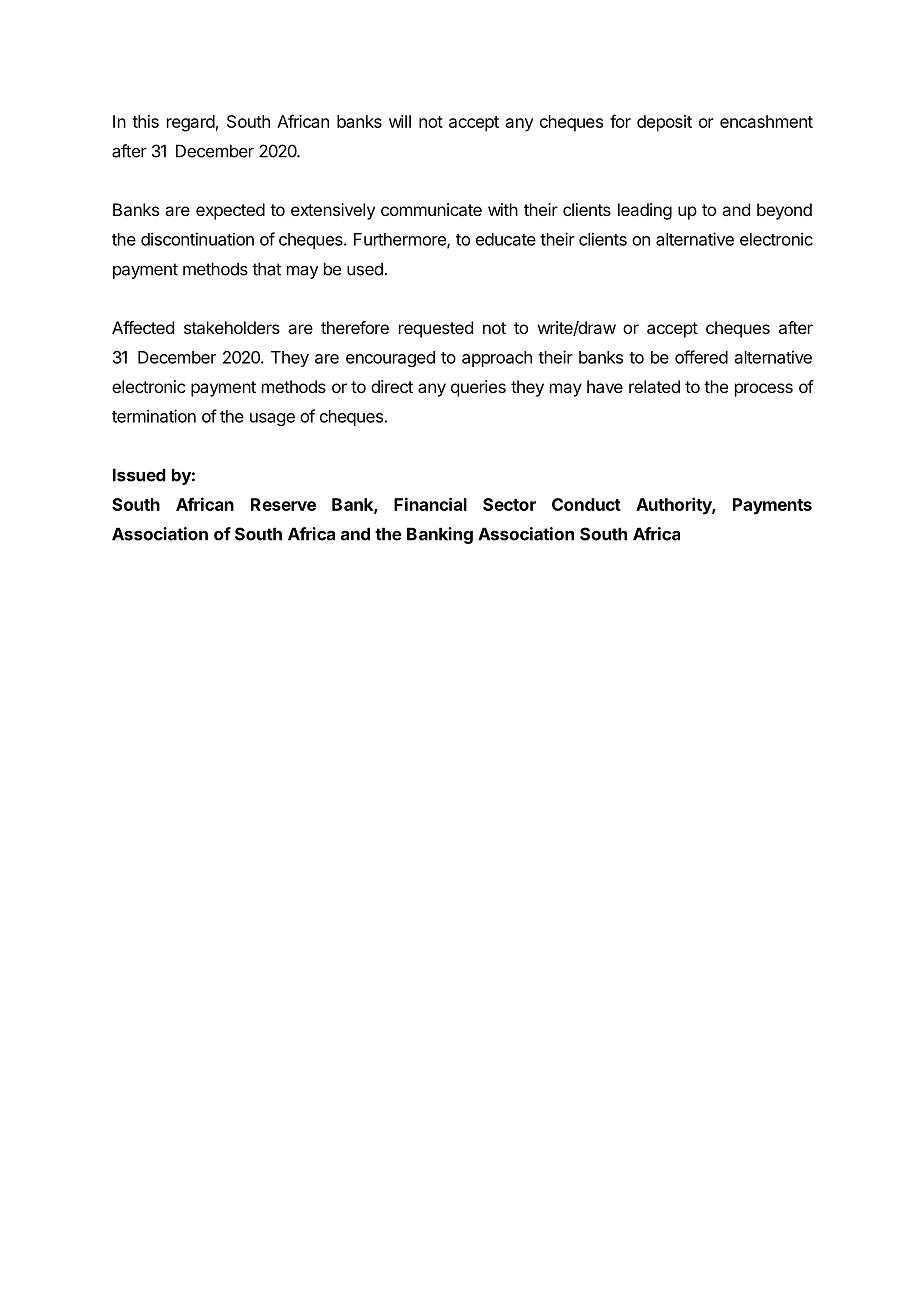 The width and height of the screenshot is (924, 1308). Describe the element at coordinates (191, 123) in the screenshot. I see `regard` at that location.
